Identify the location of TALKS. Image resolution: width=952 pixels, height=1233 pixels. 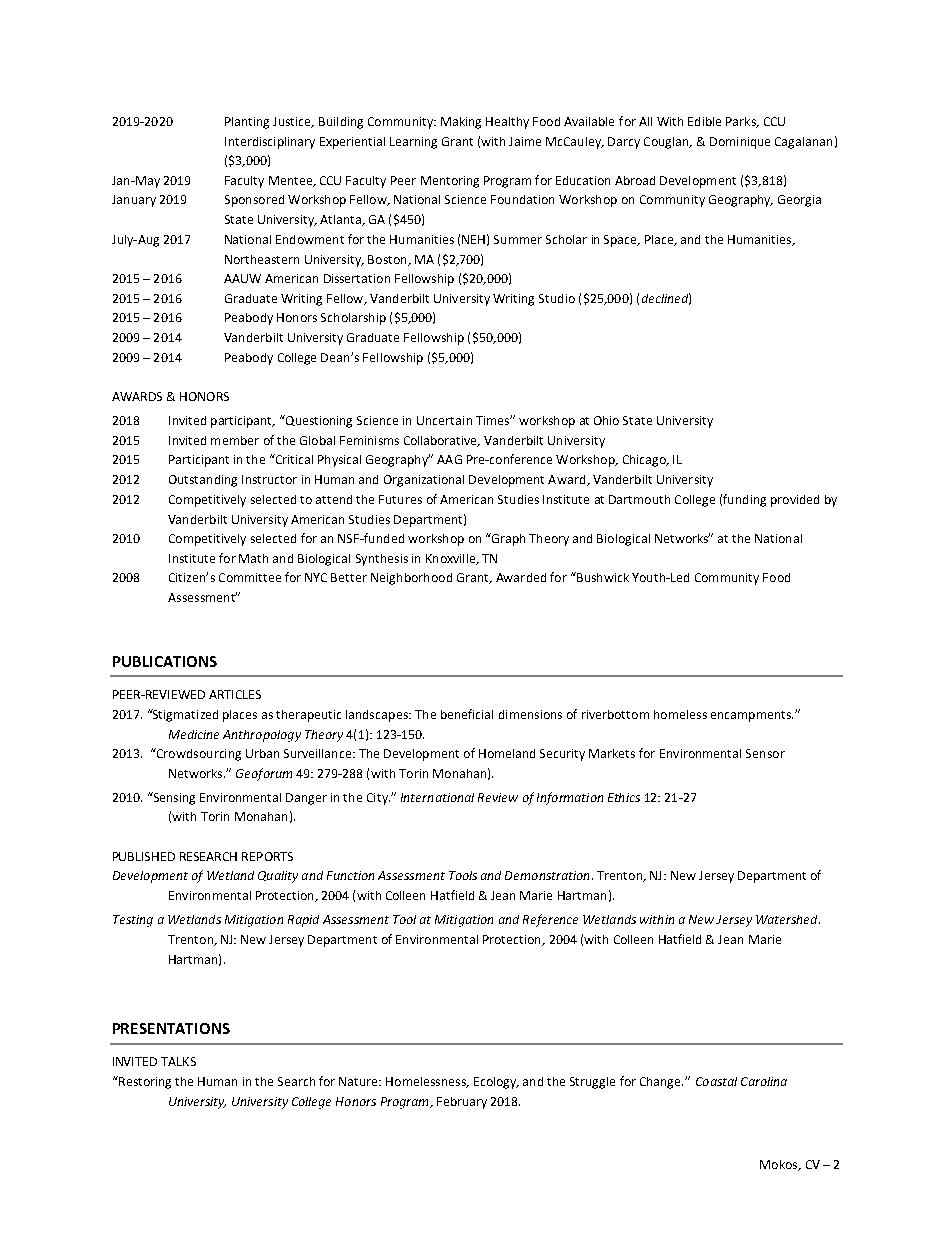
(178, 1061).
